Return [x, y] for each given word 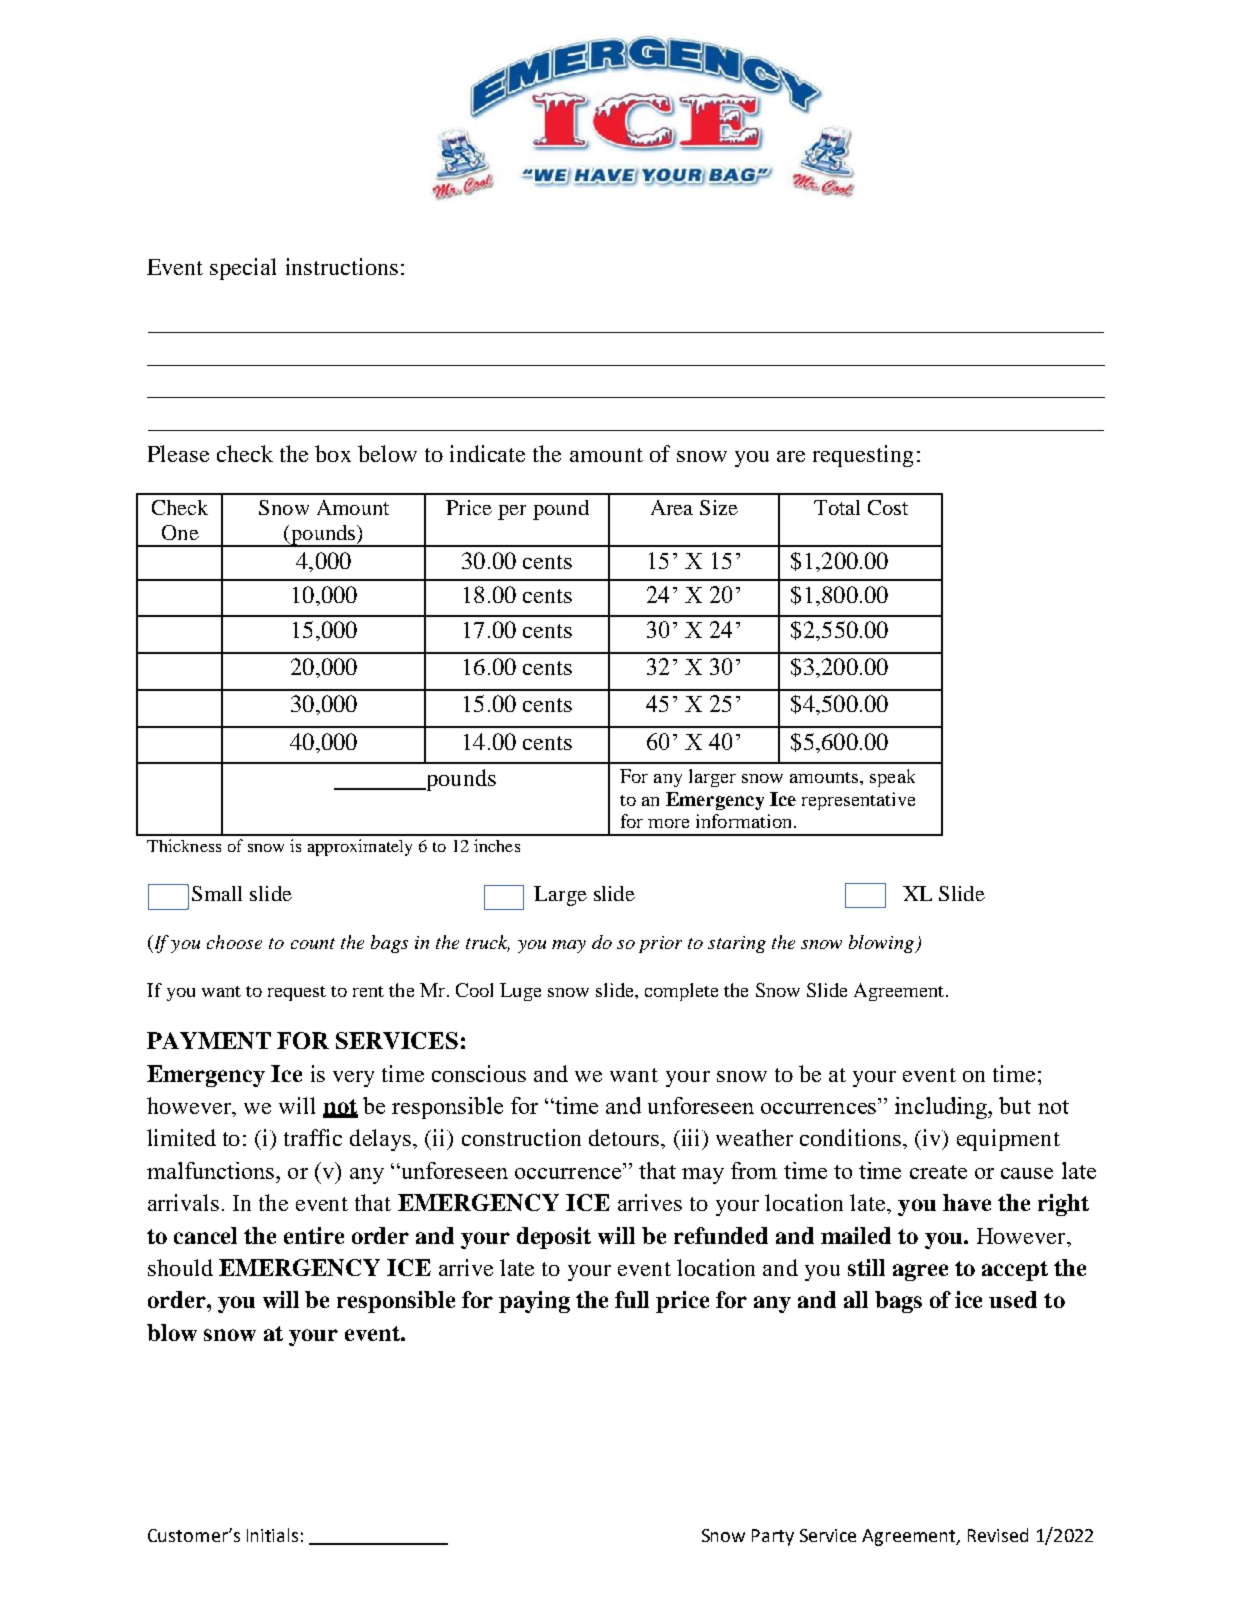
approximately [360, 847]
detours [625, 1137]
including [942, 1108]
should [180, 1267]
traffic [313, 1137]
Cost [888, 507]
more [668, 823]
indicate [487, 453]
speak [892, 778]
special [243, 269]
